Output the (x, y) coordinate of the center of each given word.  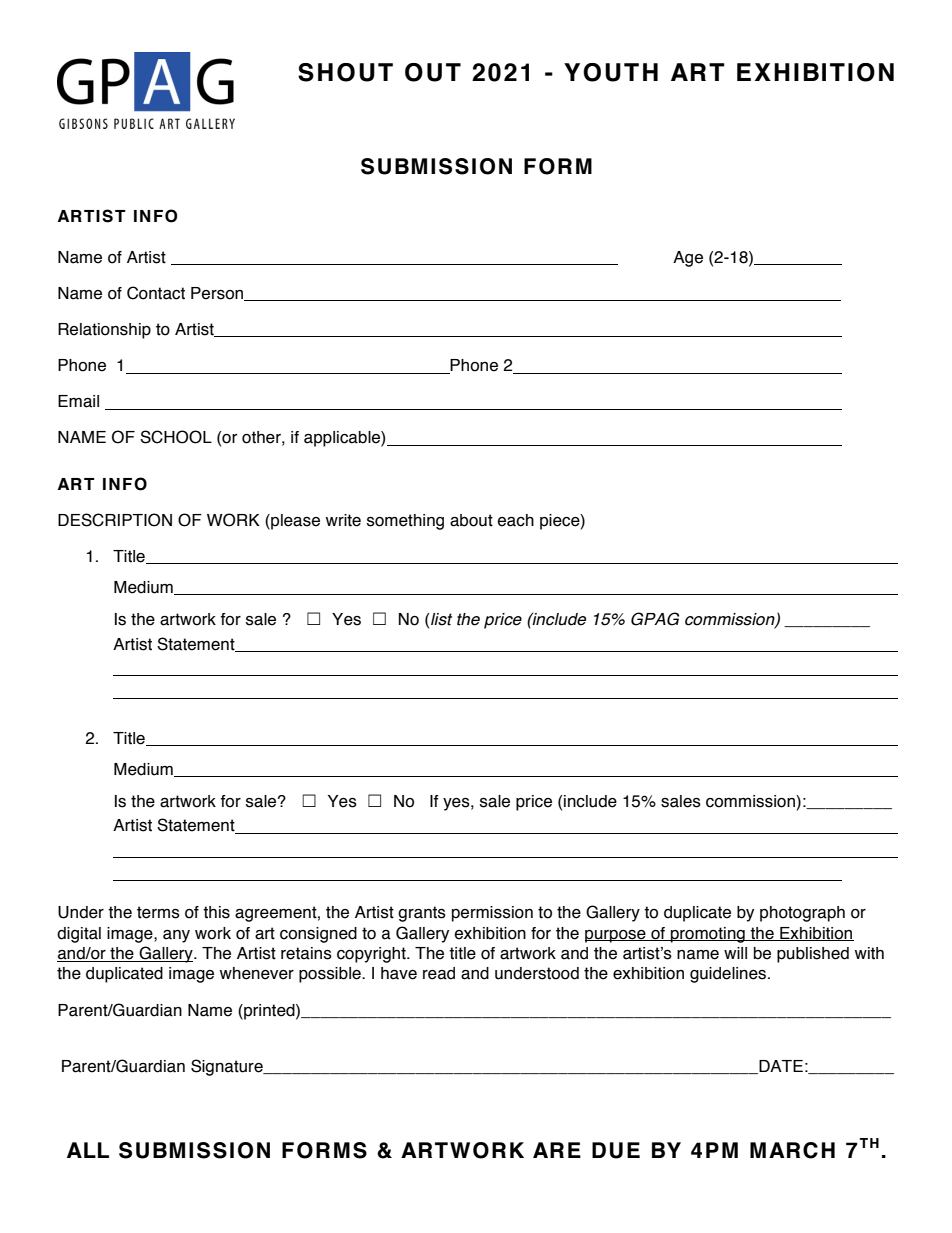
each (516, 520)
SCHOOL (176, 437)
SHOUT (345, 72)
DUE (616, 1150)
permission (492, 914)
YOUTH (611, 72)
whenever (257, 973)
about (471, 520)
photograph (802, 914)
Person (218, 294)
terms (158, 912)
